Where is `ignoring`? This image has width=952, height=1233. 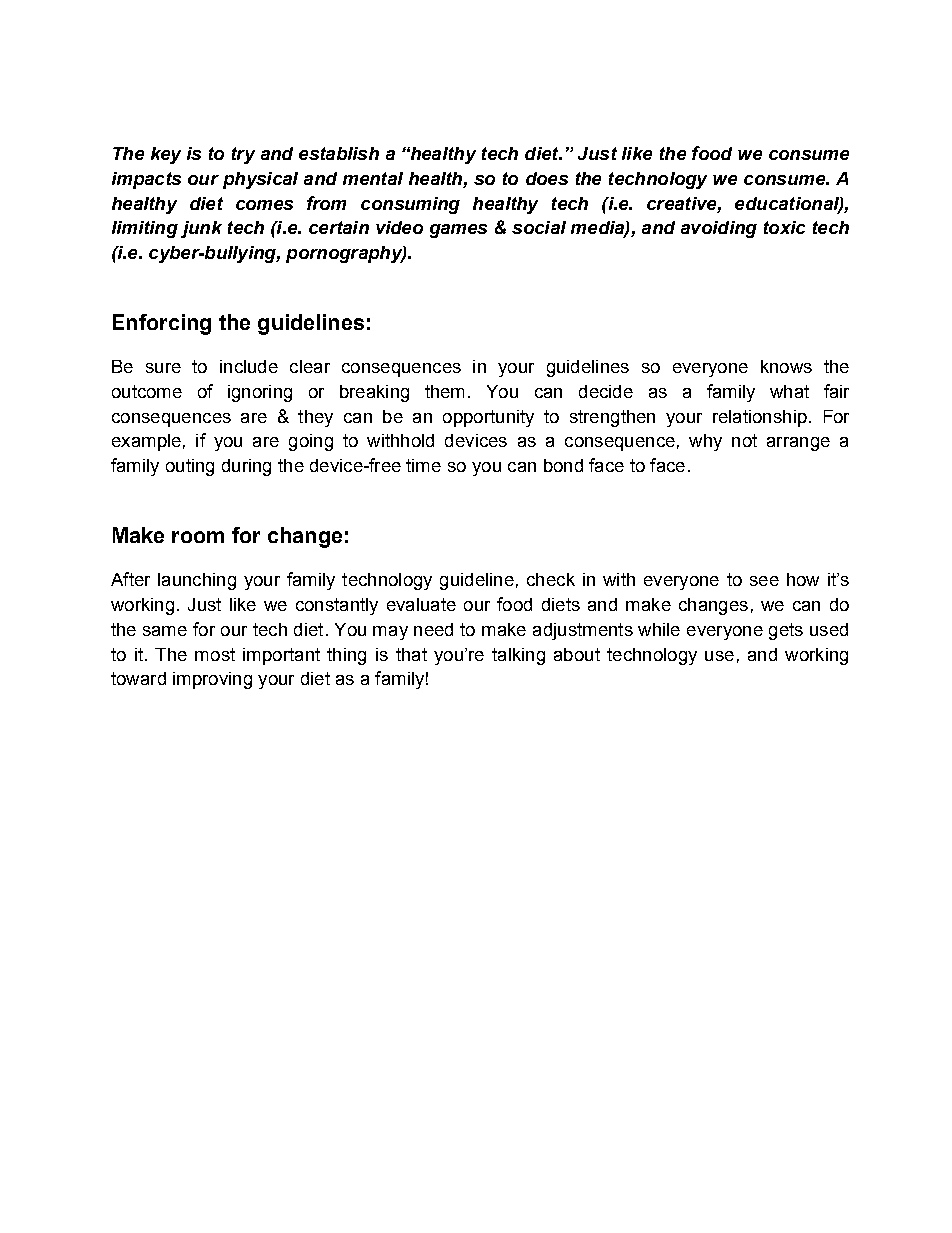 ignoring is located at coordinates (260, 393).
